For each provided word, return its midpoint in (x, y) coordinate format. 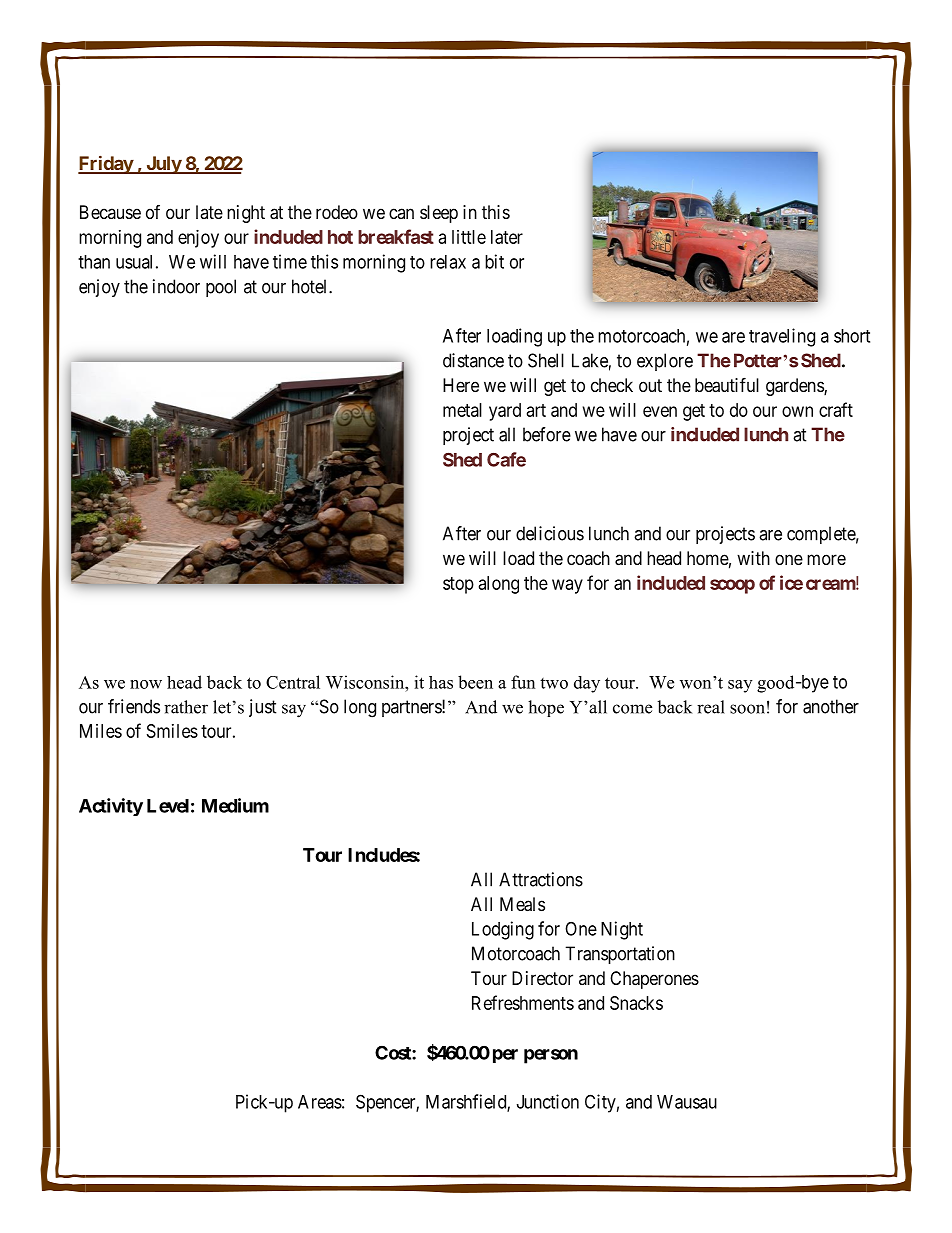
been (475, 682)
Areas (320, 1102)
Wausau (687, 1102)
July (163, 165)
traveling (782, 337)
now (146, 684)
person (551, 1056)
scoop (732, 586)
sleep (439, 214)
